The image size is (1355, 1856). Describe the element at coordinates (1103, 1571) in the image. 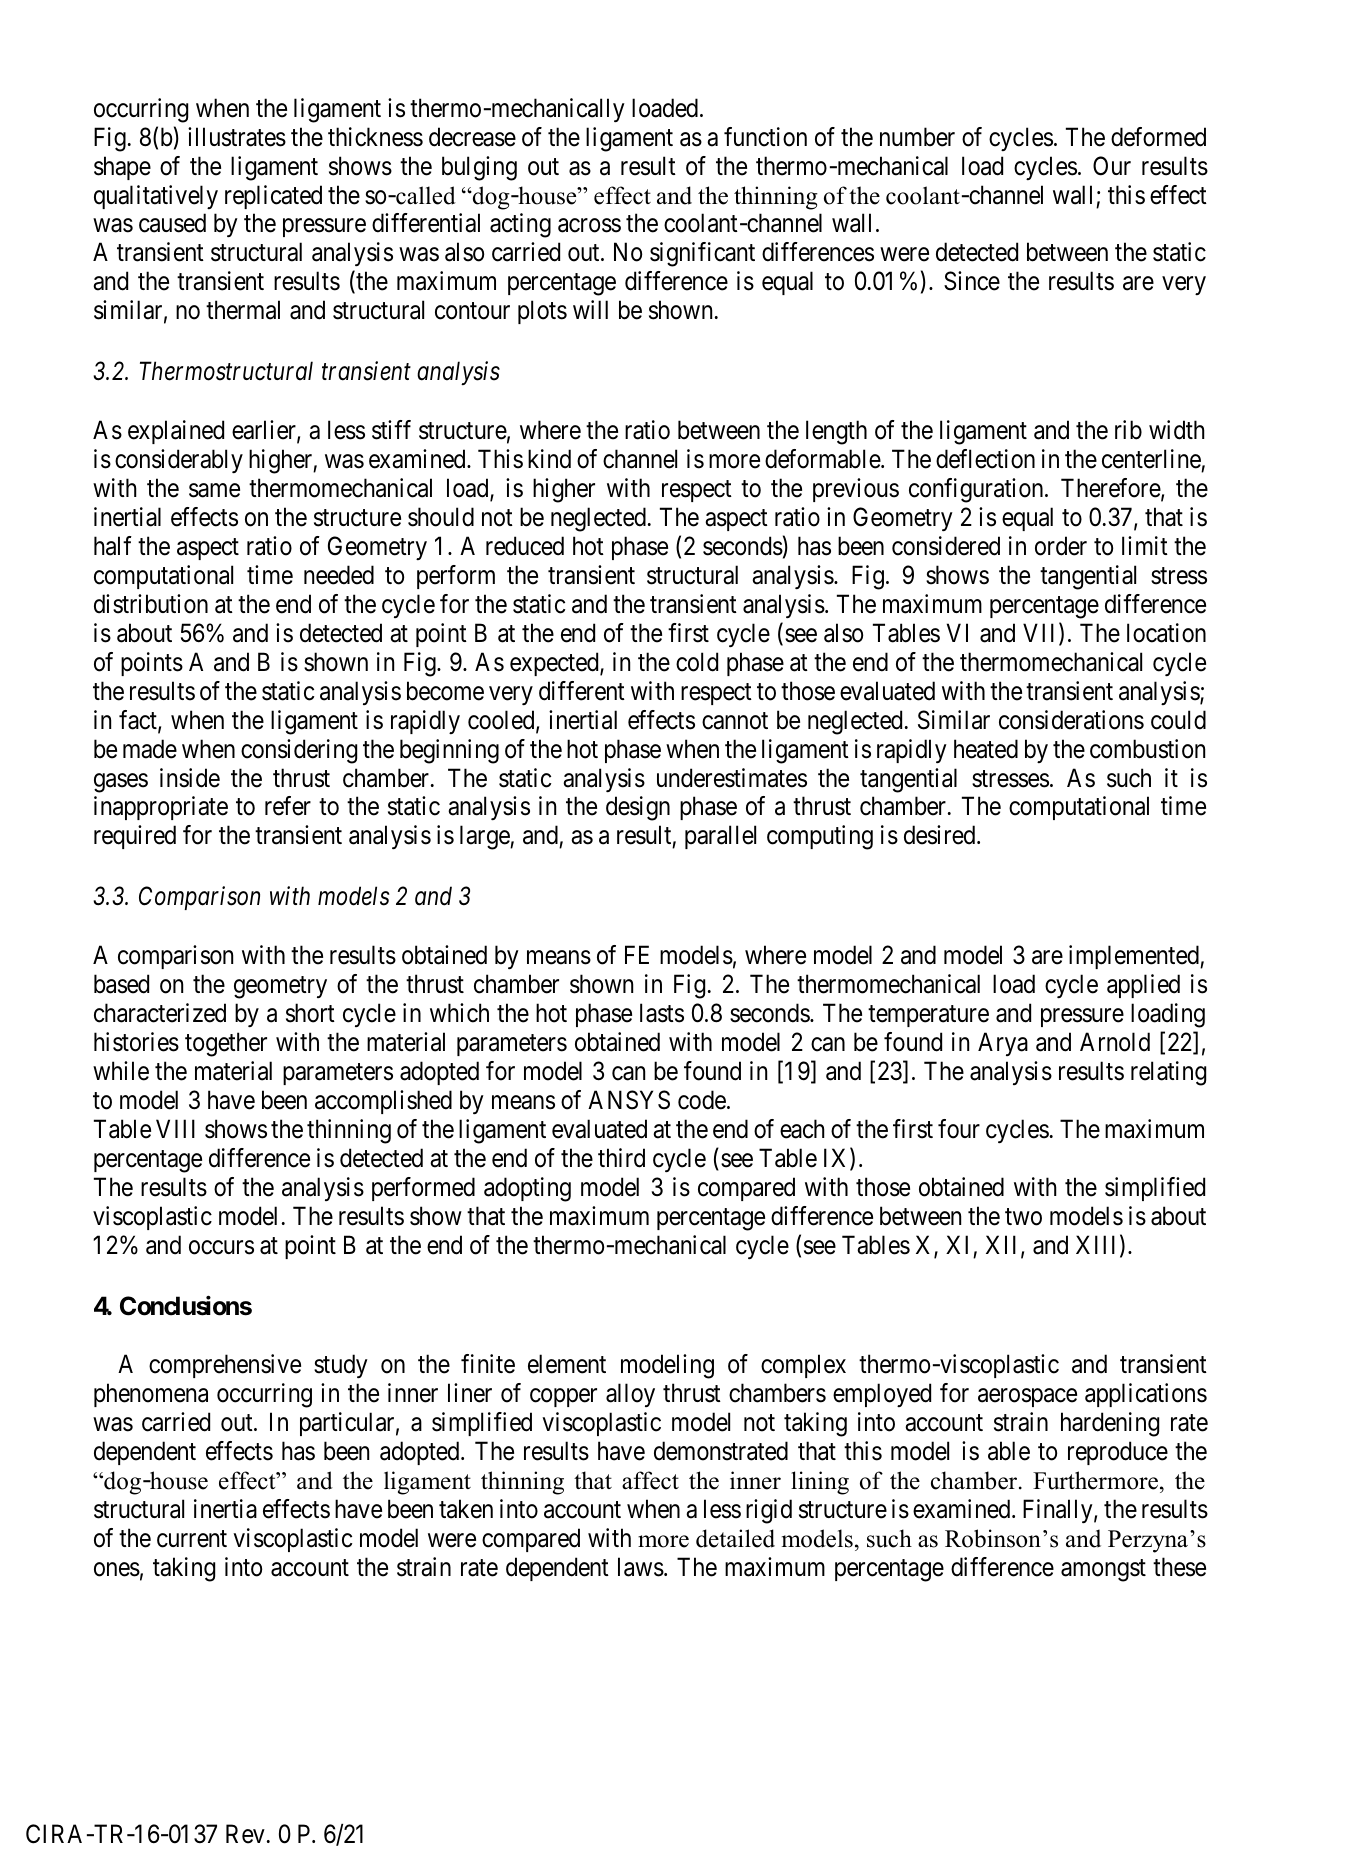

I see `amongst` at that location.
